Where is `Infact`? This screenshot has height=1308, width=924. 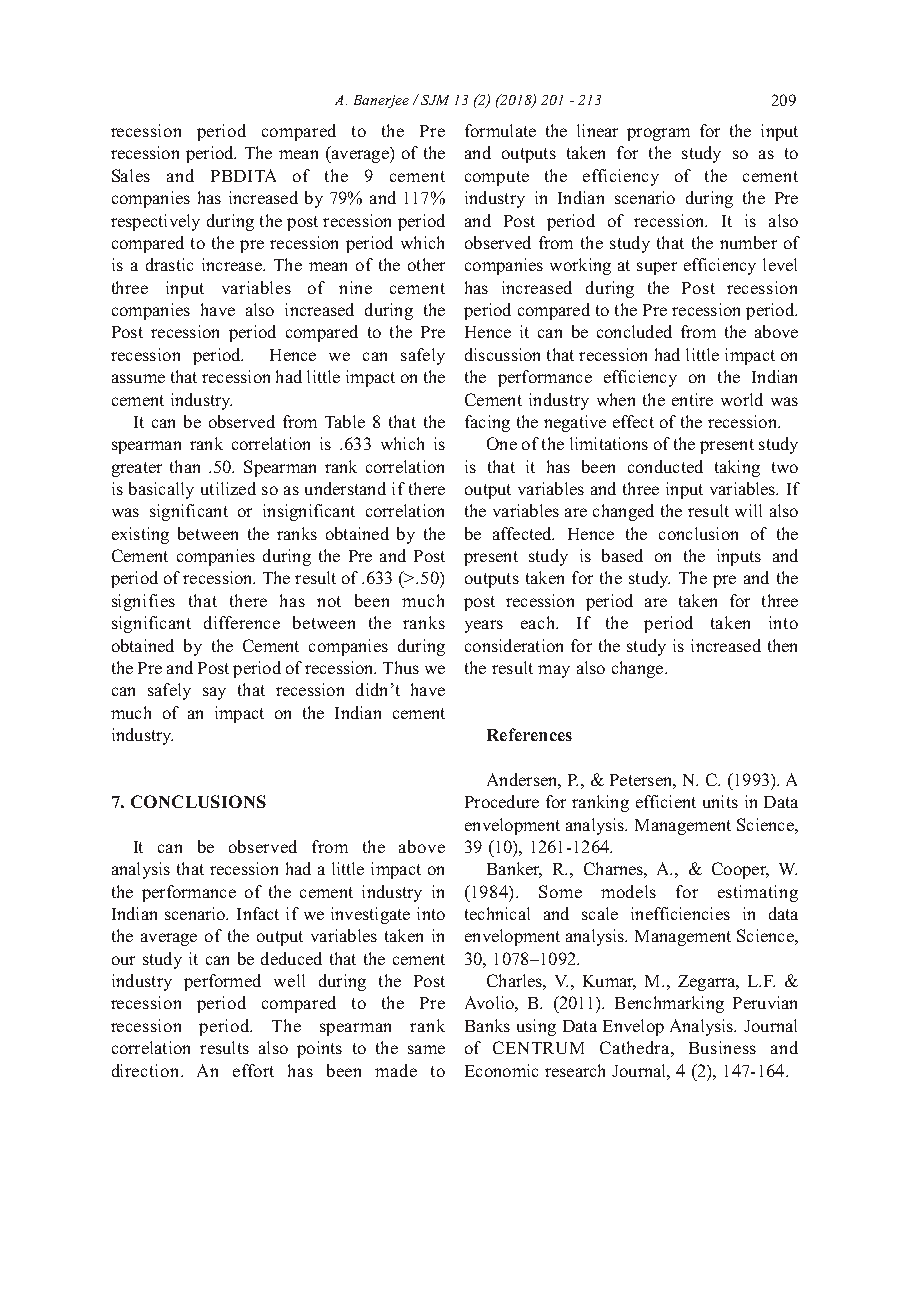 Infact is located at coordinates (258, 913).
